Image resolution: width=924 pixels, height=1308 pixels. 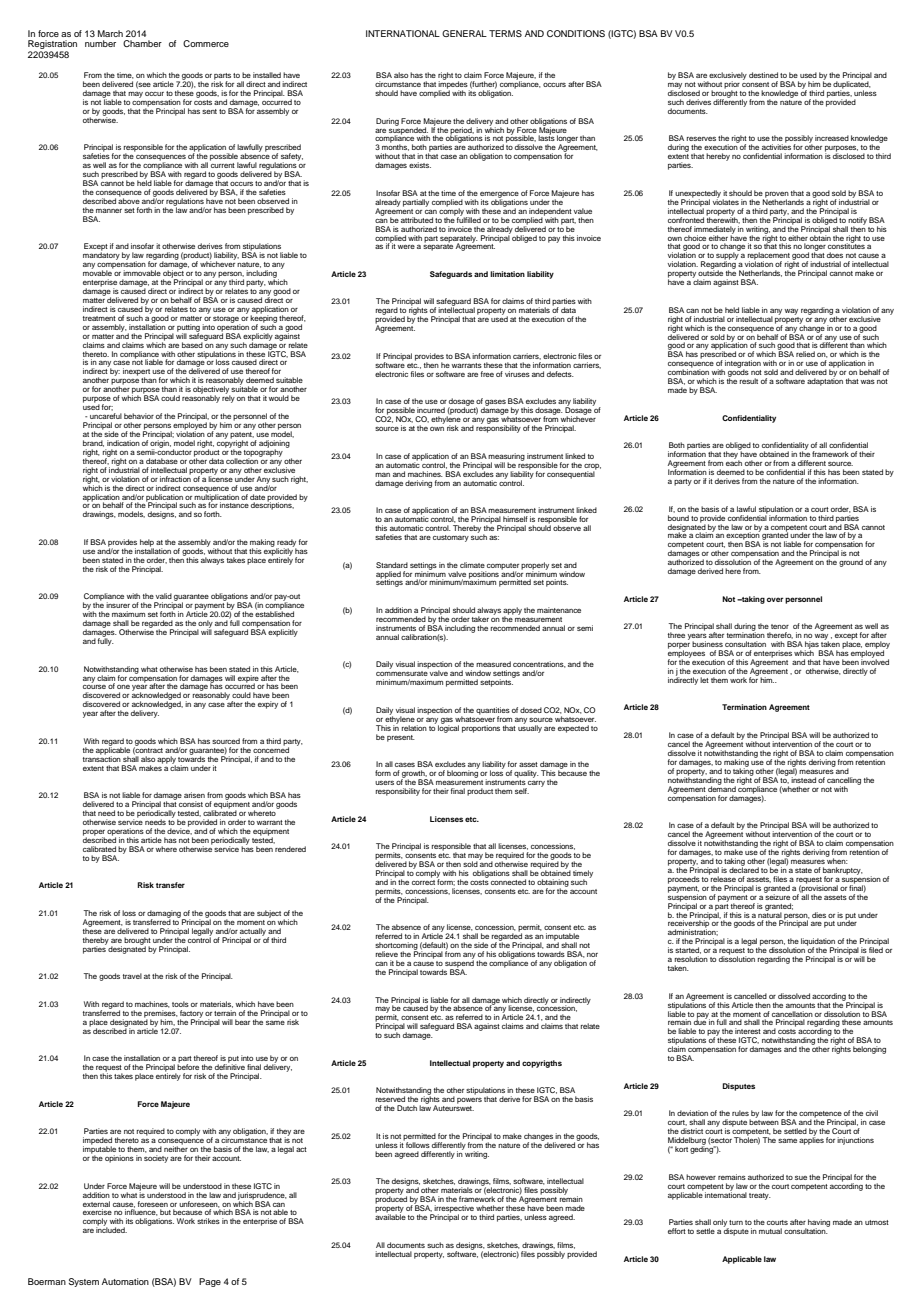 What do you see at coordinates (744, 869) in the screenshot?
I see `declared` at bounding box center [744, 869].
